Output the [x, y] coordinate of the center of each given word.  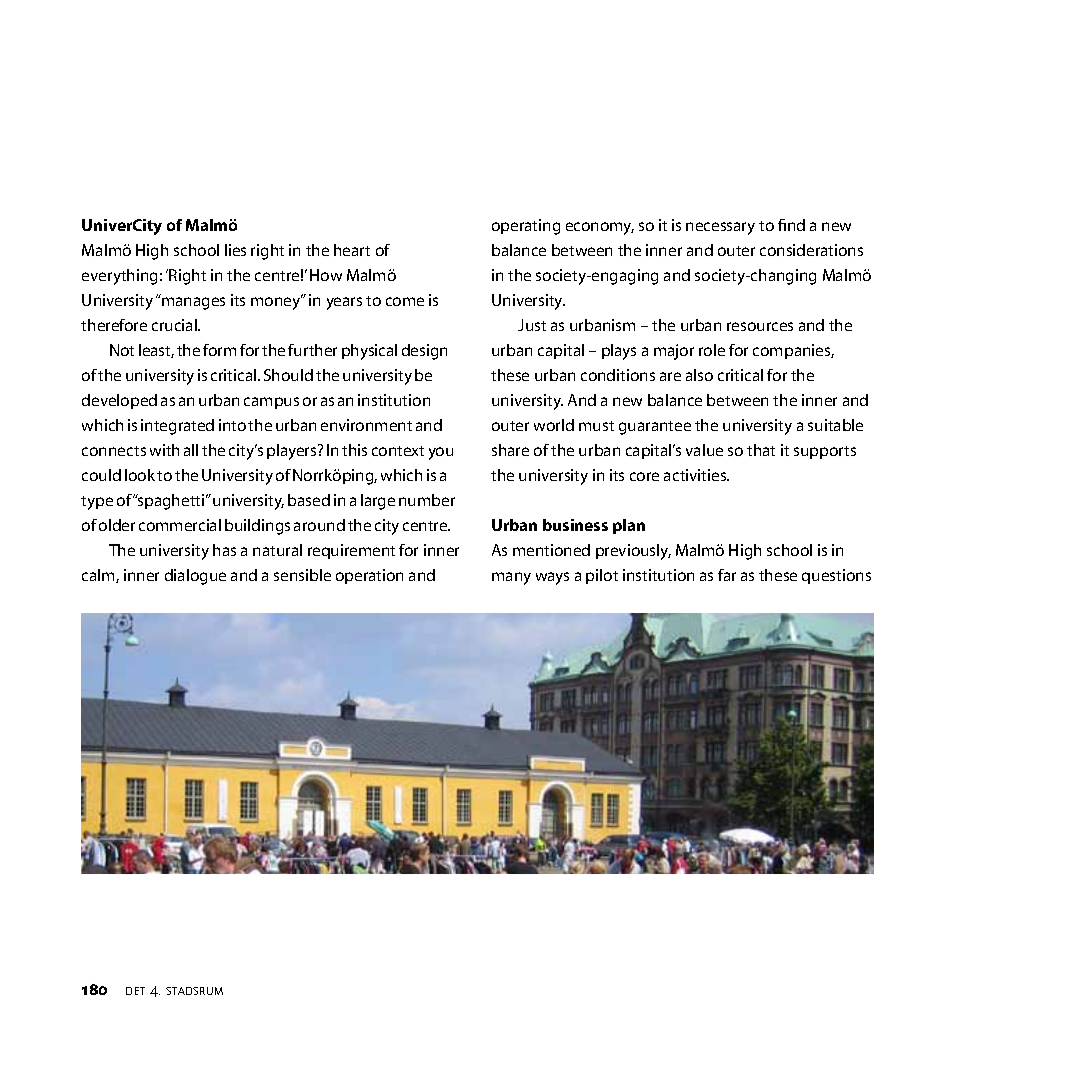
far [727, 575]
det [135, 991]
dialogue [195, 577]
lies [235, 250]
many [511, 578]
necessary [720, 228]
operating [526, 227]
